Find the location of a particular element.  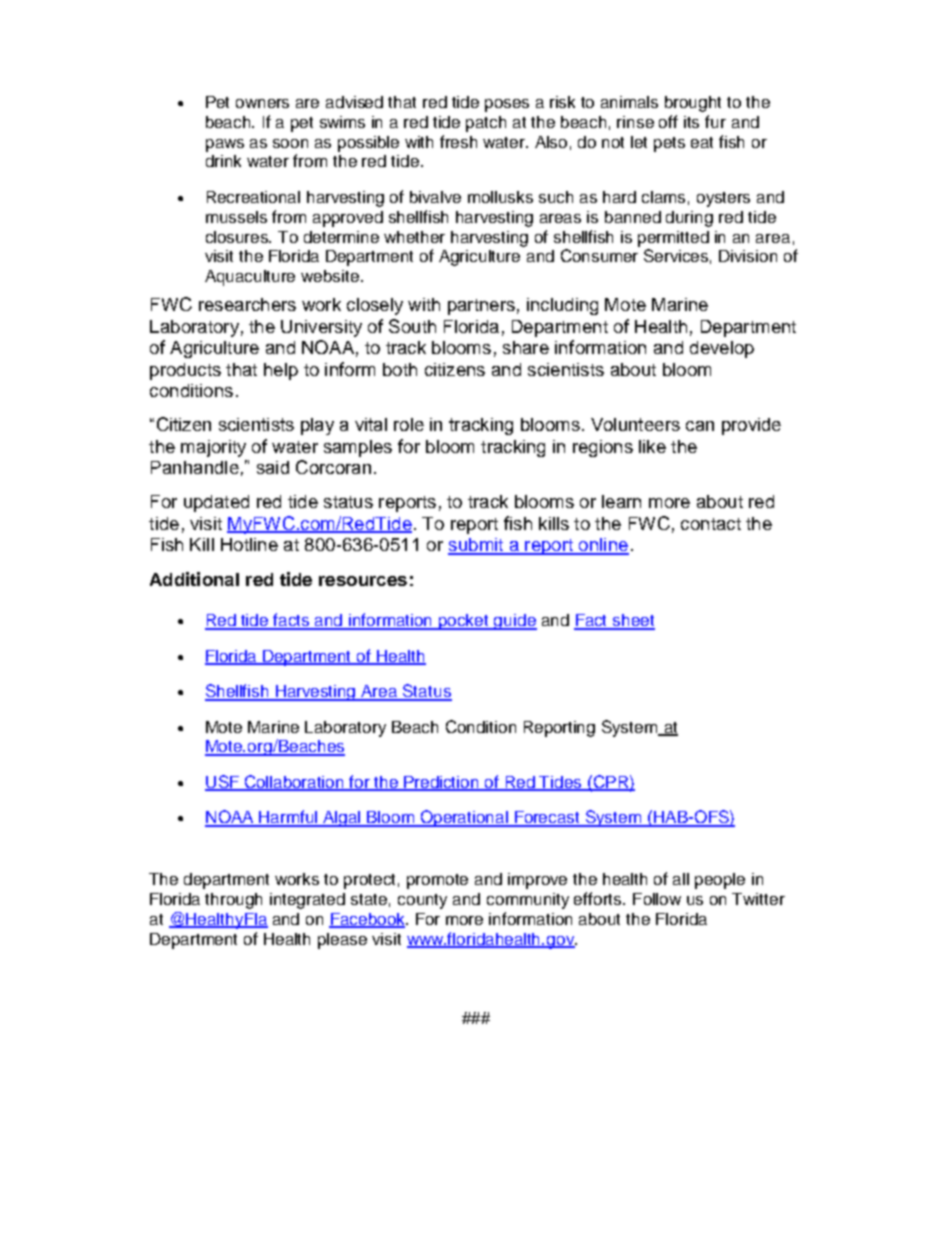

Prediction is located at coordinates (442, 783).
